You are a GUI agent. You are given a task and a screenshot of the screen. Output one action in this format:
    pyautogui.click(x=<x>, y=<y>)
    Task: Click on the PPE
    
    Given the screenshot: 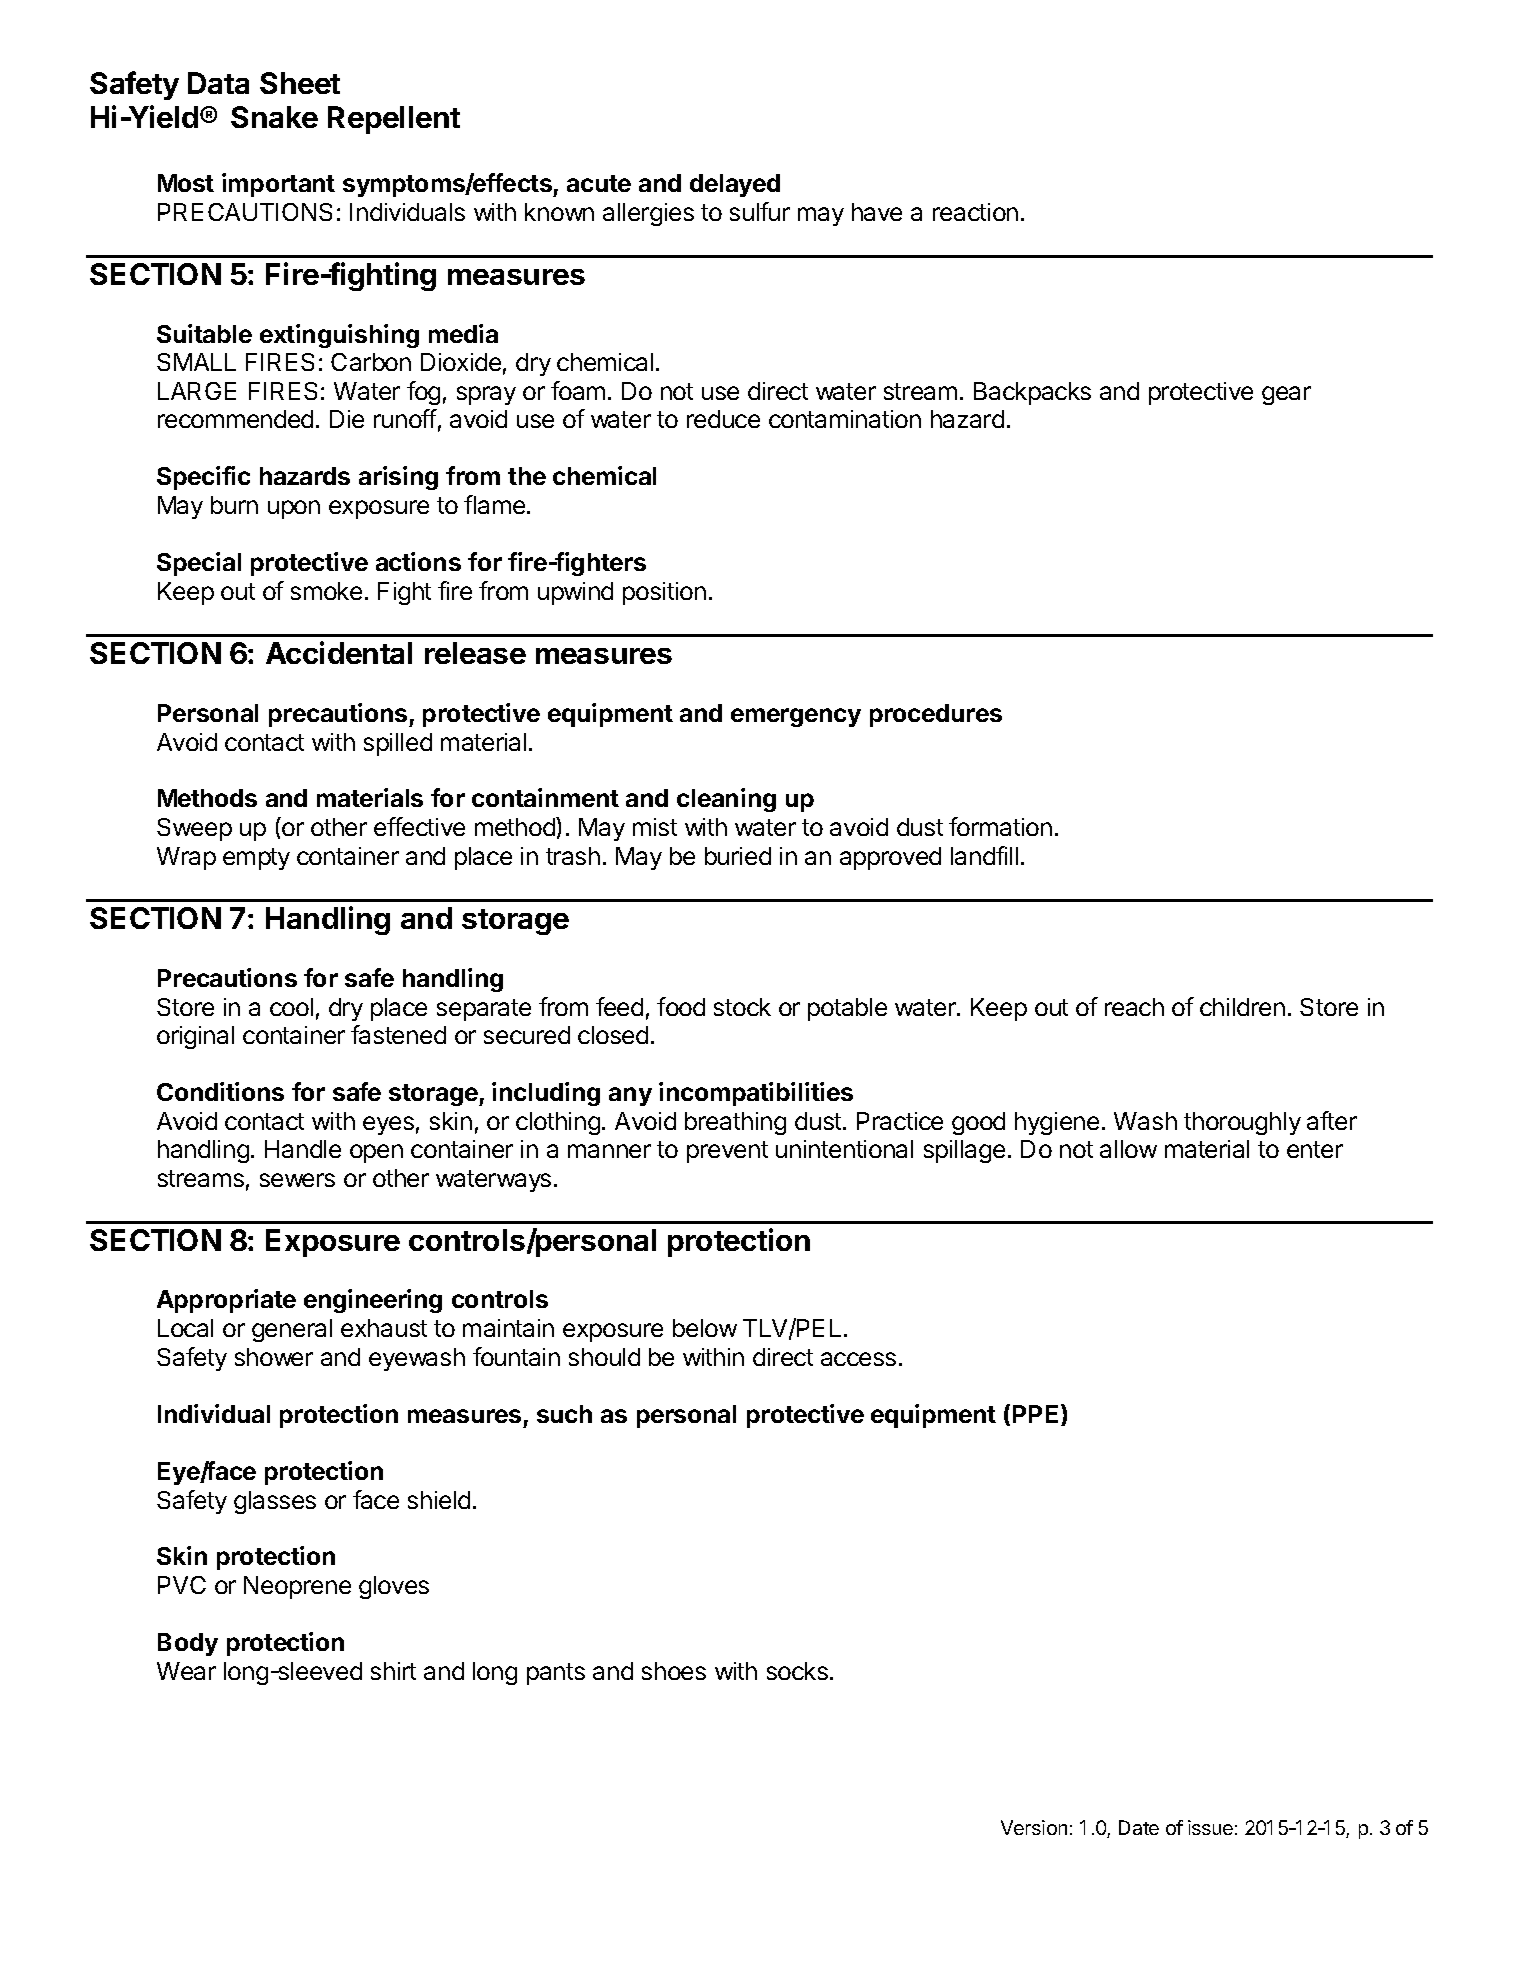 What is the action you would take?
    pyautogui.click(x=1037, y=1415)
